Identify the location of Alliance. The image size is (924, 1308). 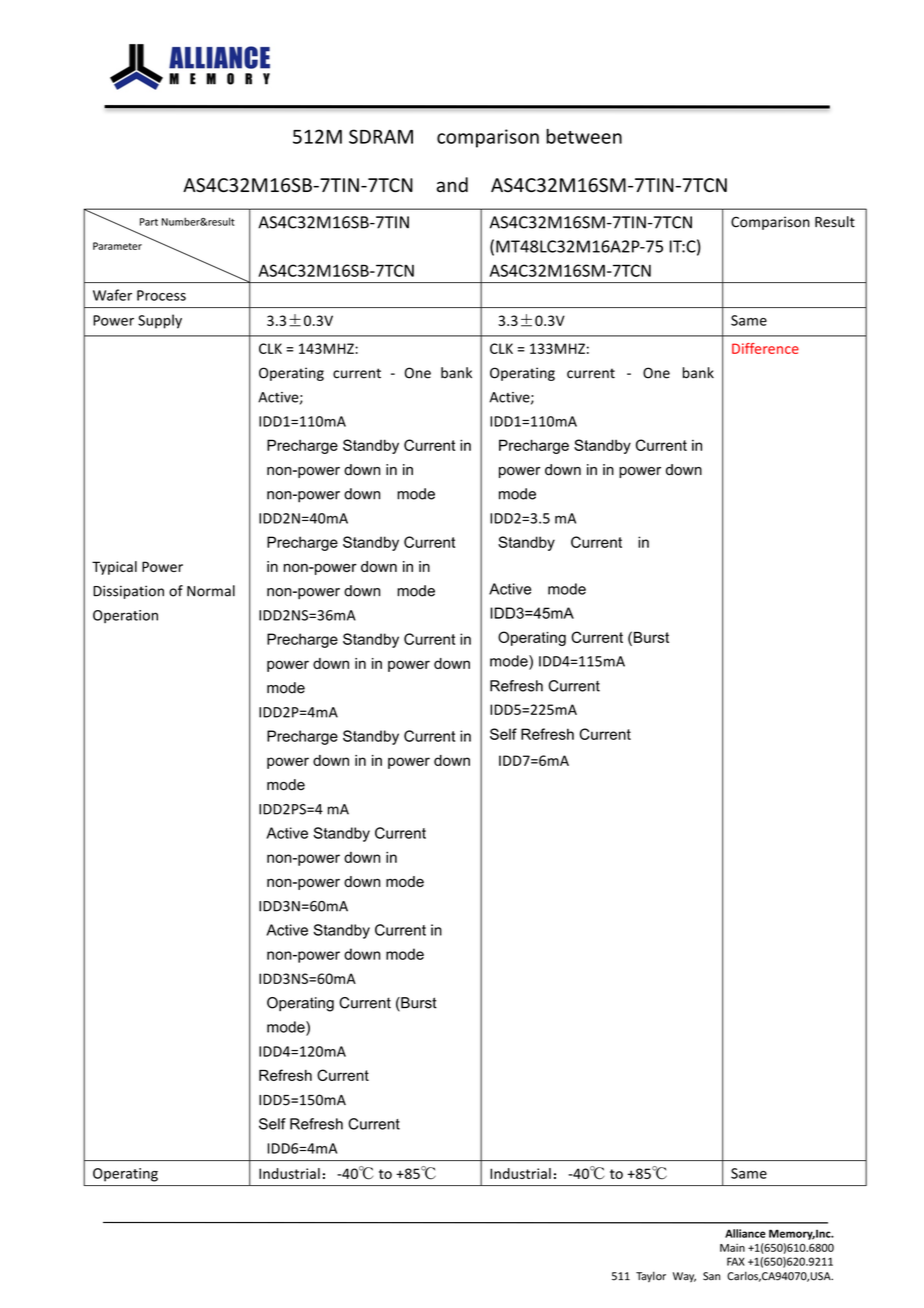
(745, 1233).
